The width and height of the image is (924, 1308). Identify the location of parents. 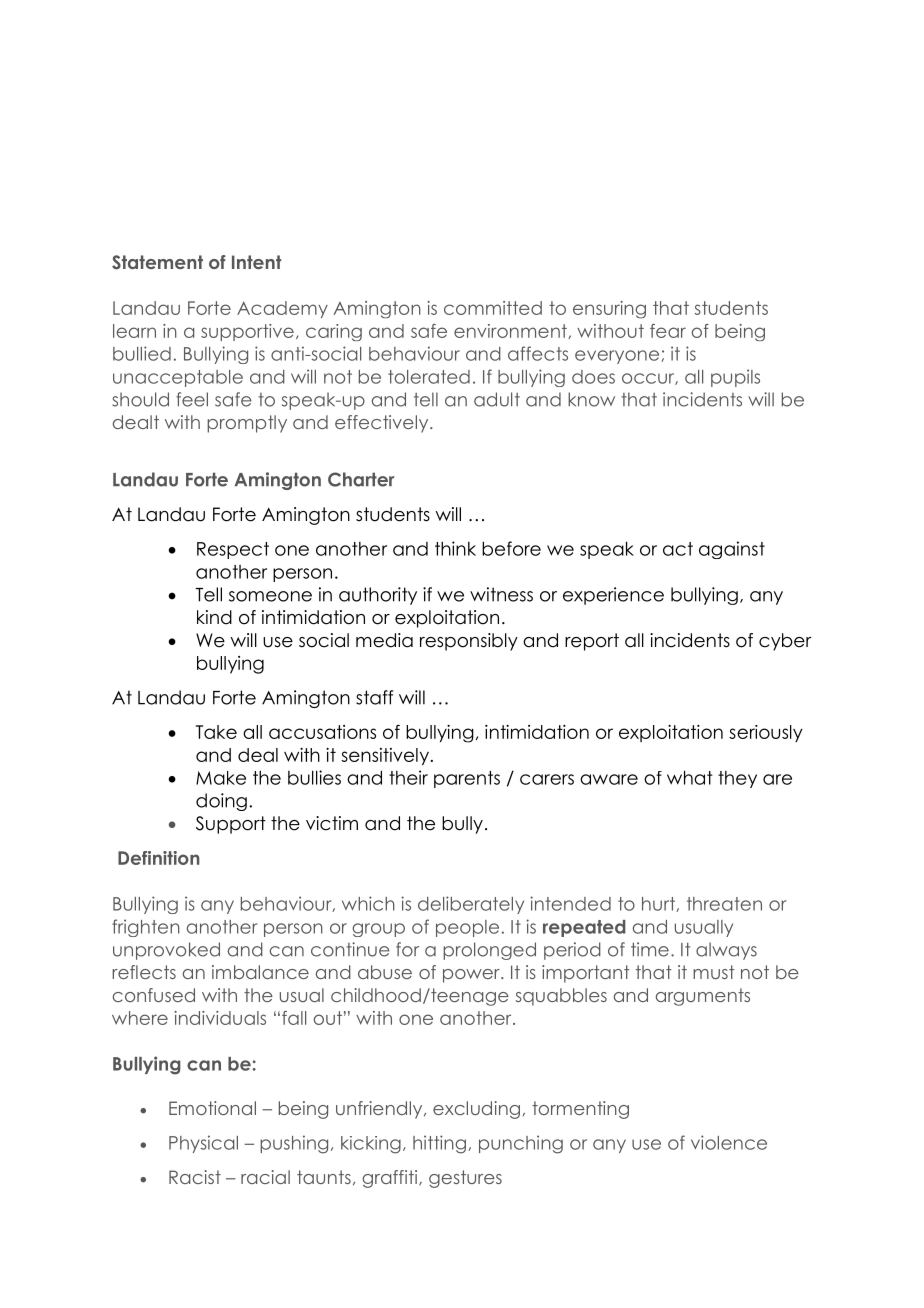
(467, 779).
